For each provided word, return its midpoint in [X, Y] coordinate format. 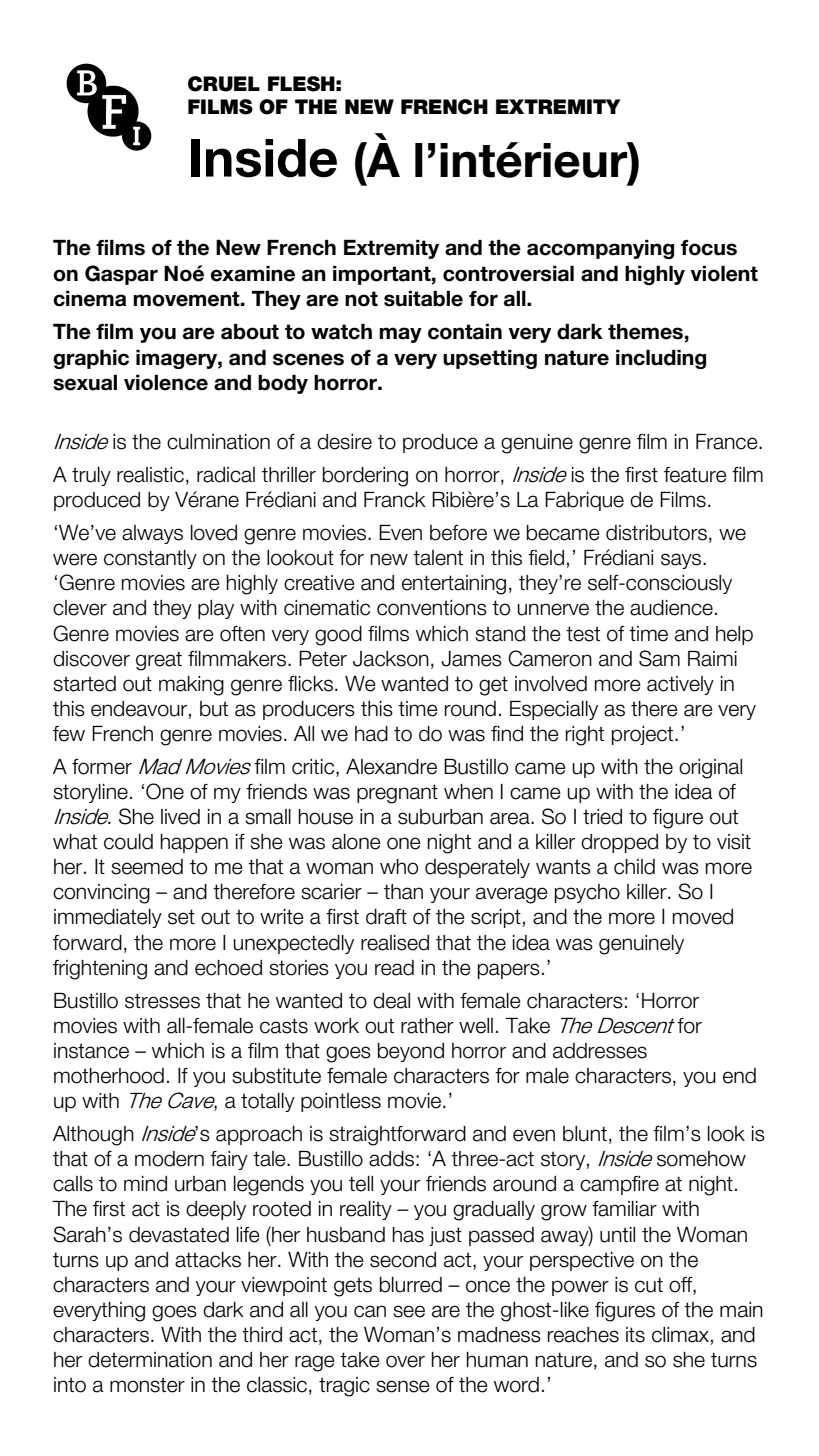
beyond [411, 1052]
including [661, 359]
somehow [701, 1159]
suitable [423, 299]
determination [150, 1360]
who [399, 867]
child [634, 867]
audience [671, 608]
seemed [147, 867]
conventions [432, 608]
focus [709, 248]
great [159, 661]
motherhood [109, 1076]
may [400, 335]
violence [166, 383]
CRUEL [224, 84]
